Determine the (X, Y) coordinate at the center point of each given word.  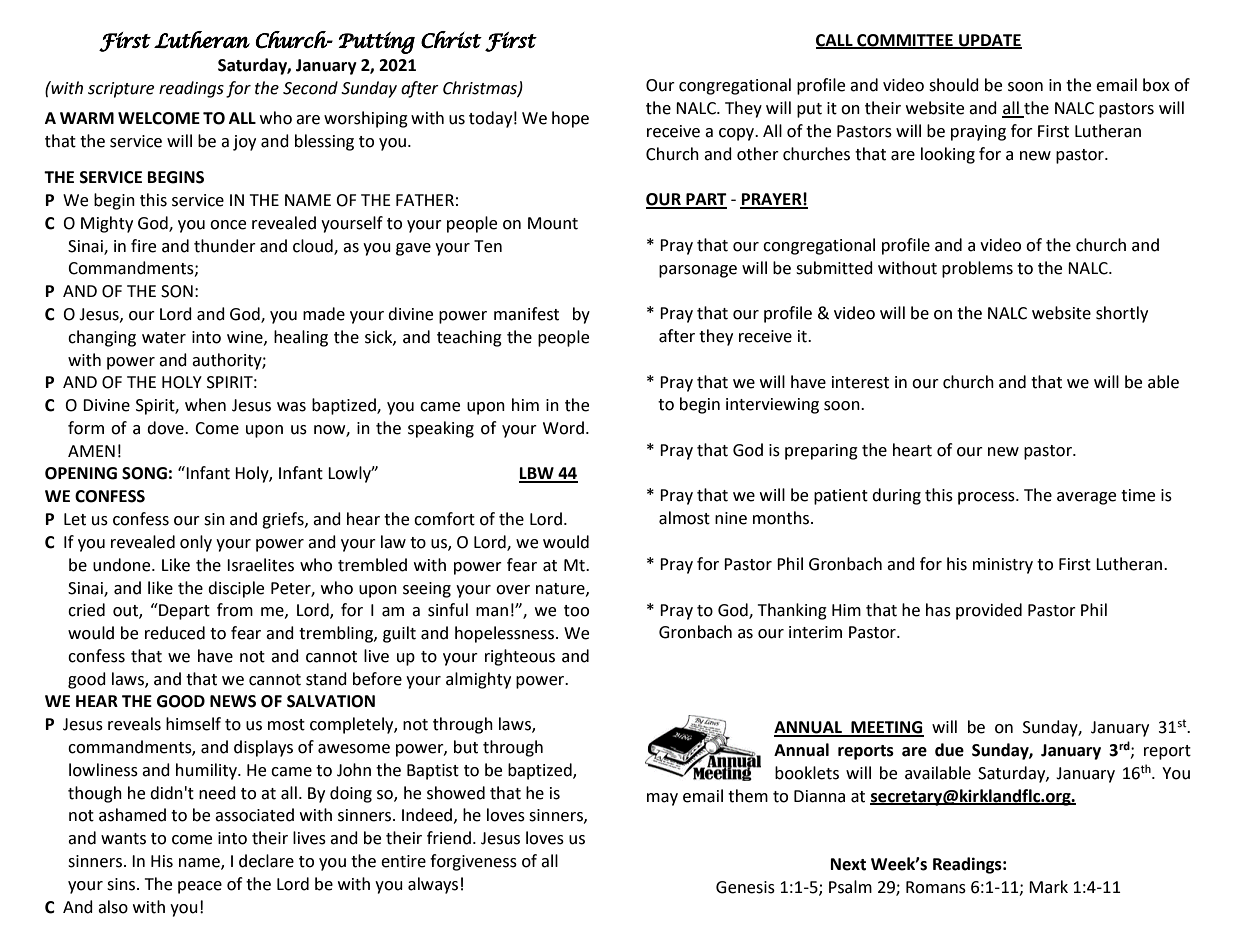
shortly (1122, 314)
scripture (121, 90)
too (576, 611)
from (235, 610)
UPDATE (989, 41)
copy (738, 134)
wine (246, 338)
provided (989, 611)
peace (200, 887)
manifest (526, 314)
